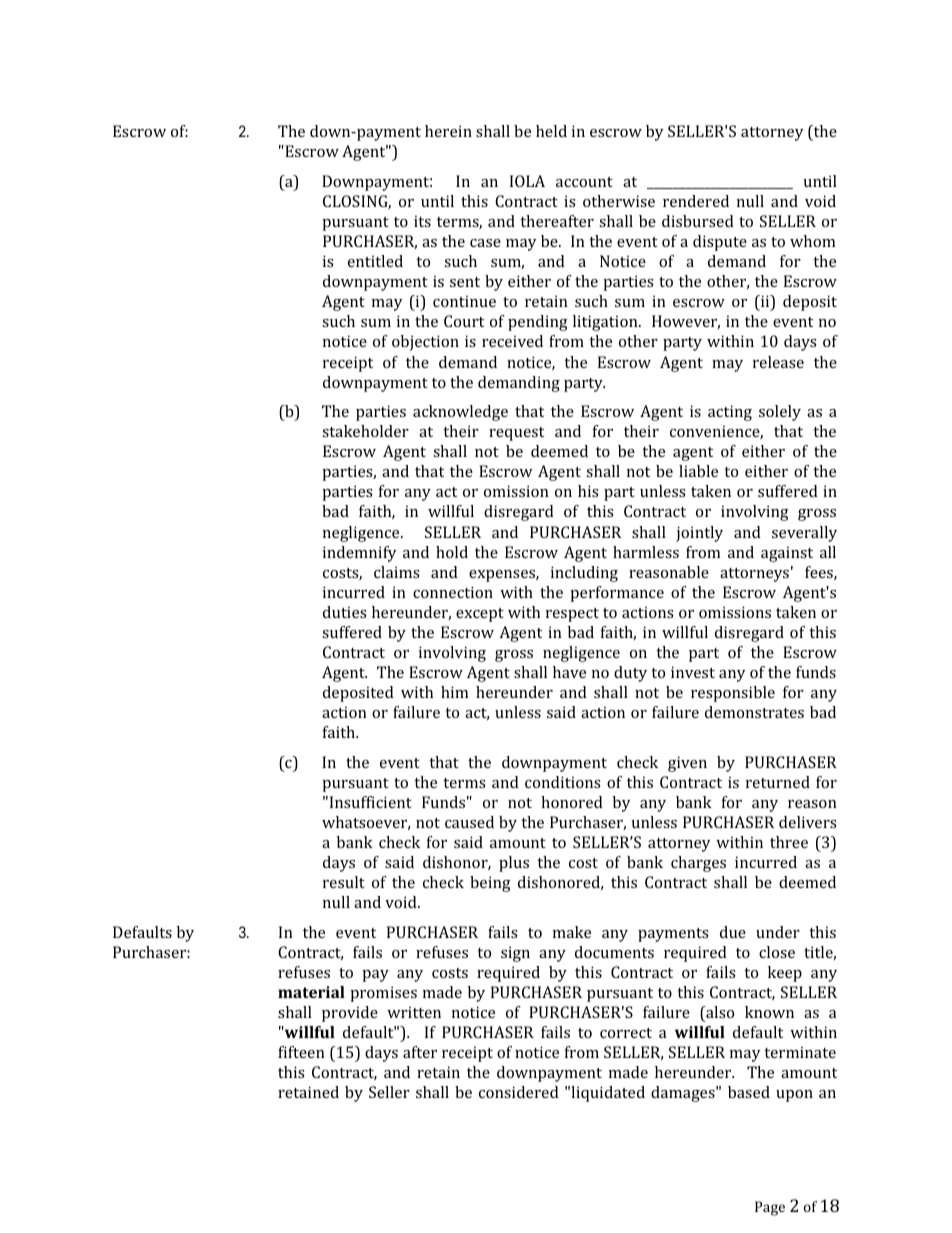 The image size is (952, 1233). Describe the element at coordinates (584, 574) in the screenshot. I see `including` at that location.
